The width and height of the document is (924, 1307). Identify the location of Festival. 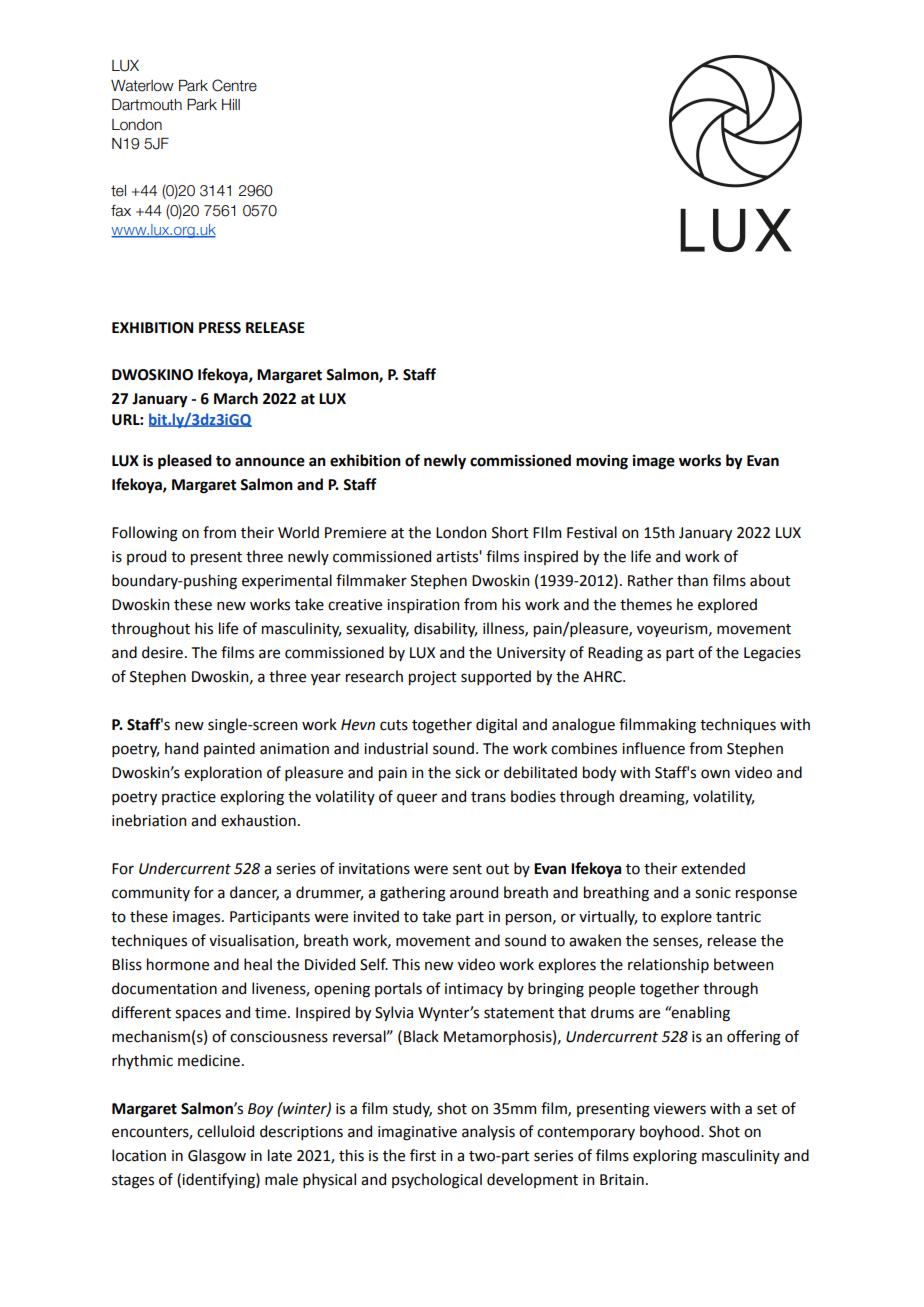
(592, 532).
